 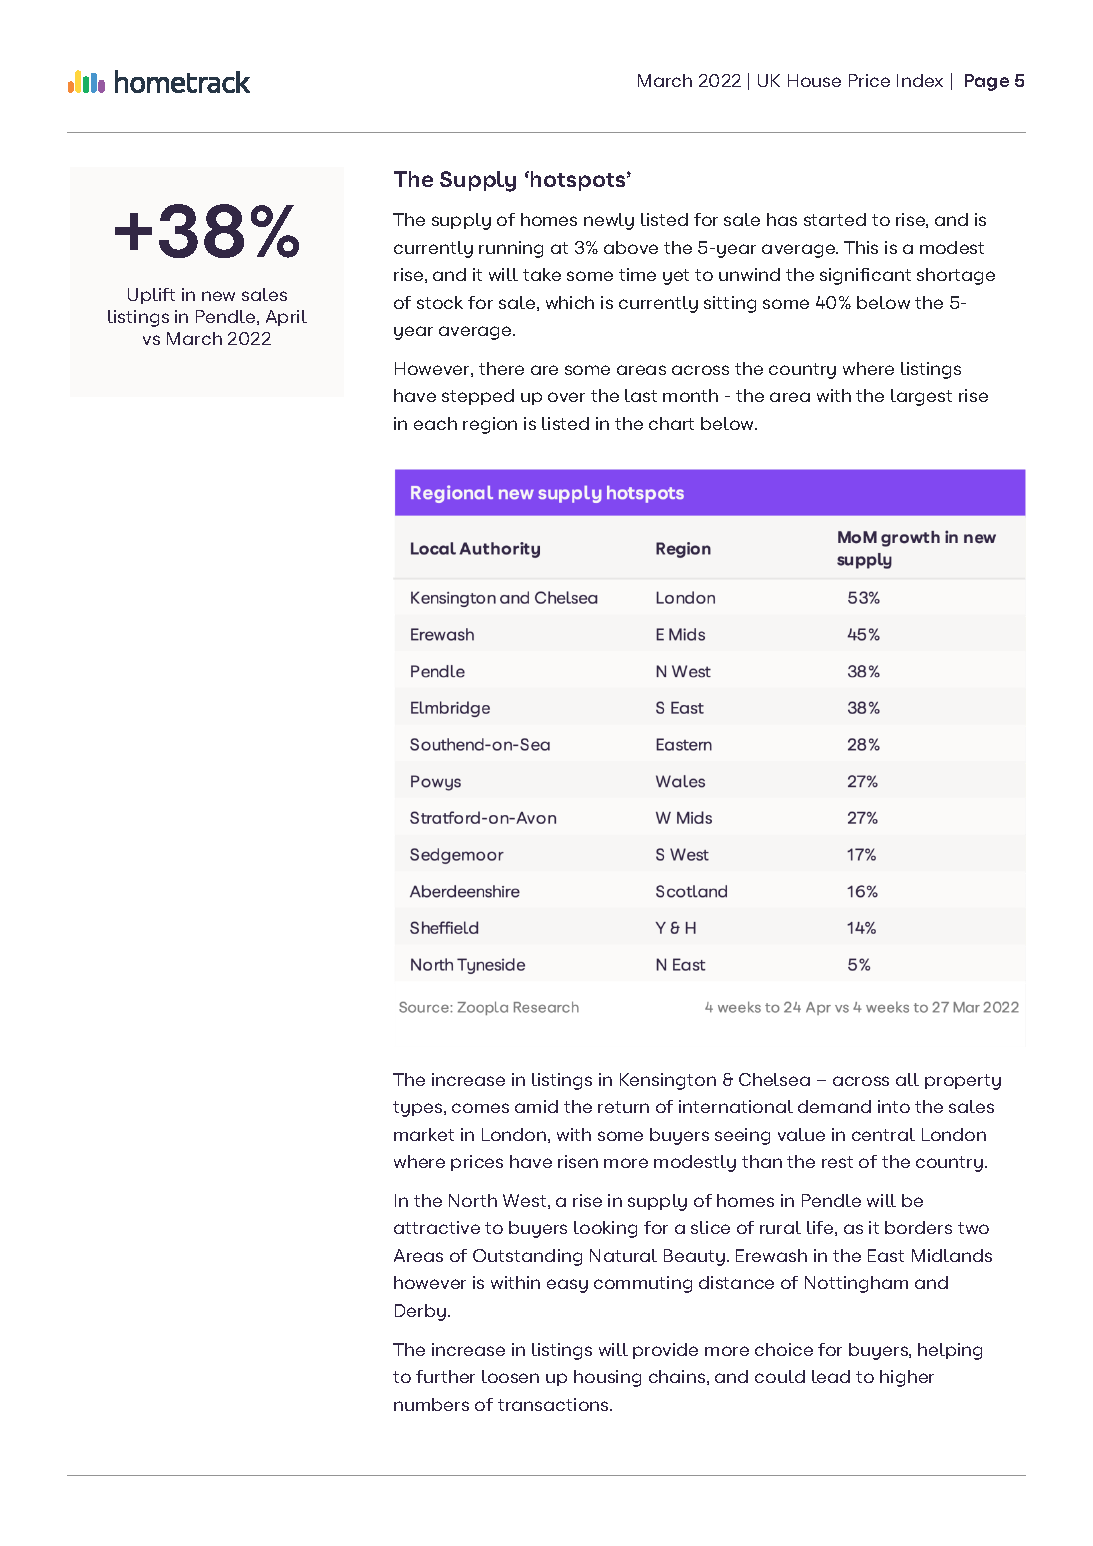 I want to click on each, so click(x=435, y=423).
